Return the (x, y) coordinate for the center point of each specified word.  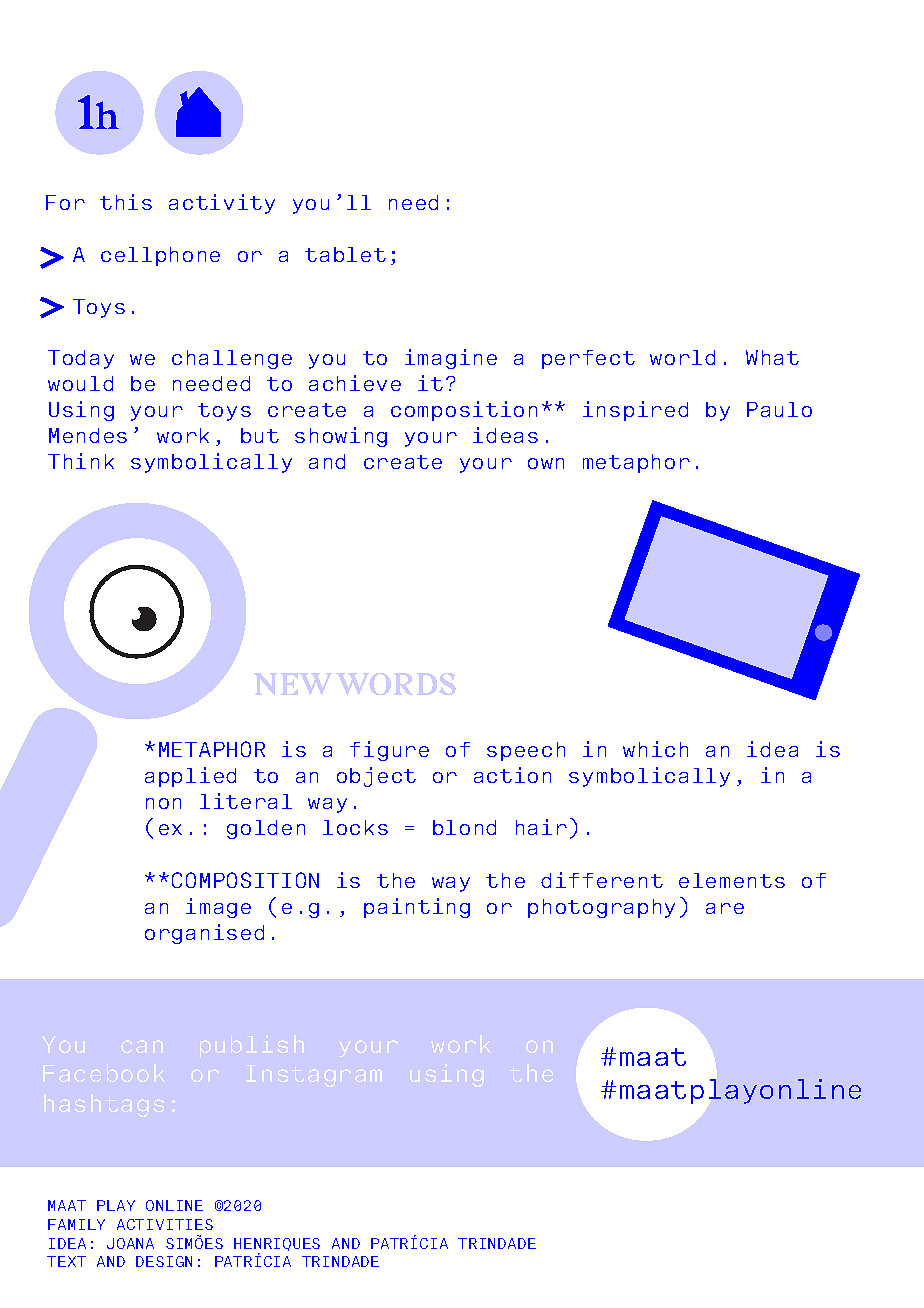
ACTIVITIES (165, 1224)
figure (389, 751)
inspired (635, 411)
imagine (451, 359)
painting (417, 908)
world (682, 357)
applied (190, 777)
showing (341, 437)
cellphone (160, 256)
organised (204, 934)
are (725, 908)
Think (81, 461)
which (655, 749)
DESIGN (164, 1261)
